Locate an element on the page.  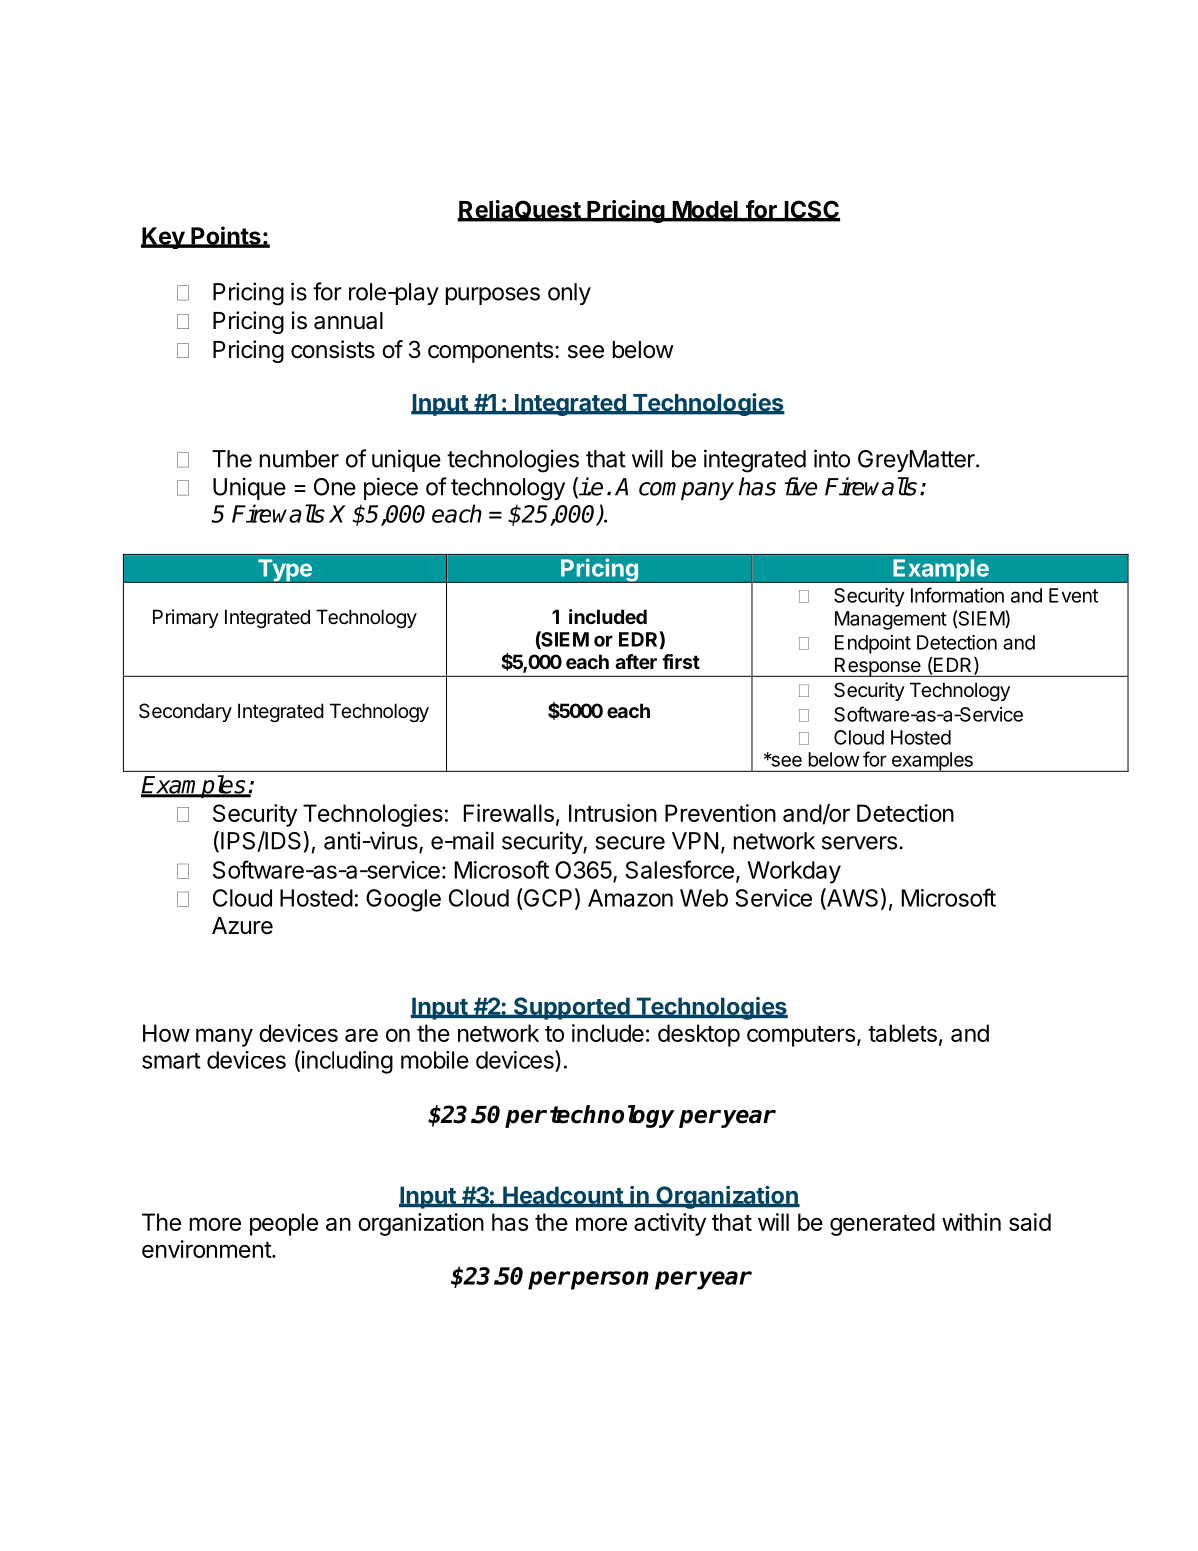
Information is located at coordinates (957, 595).
